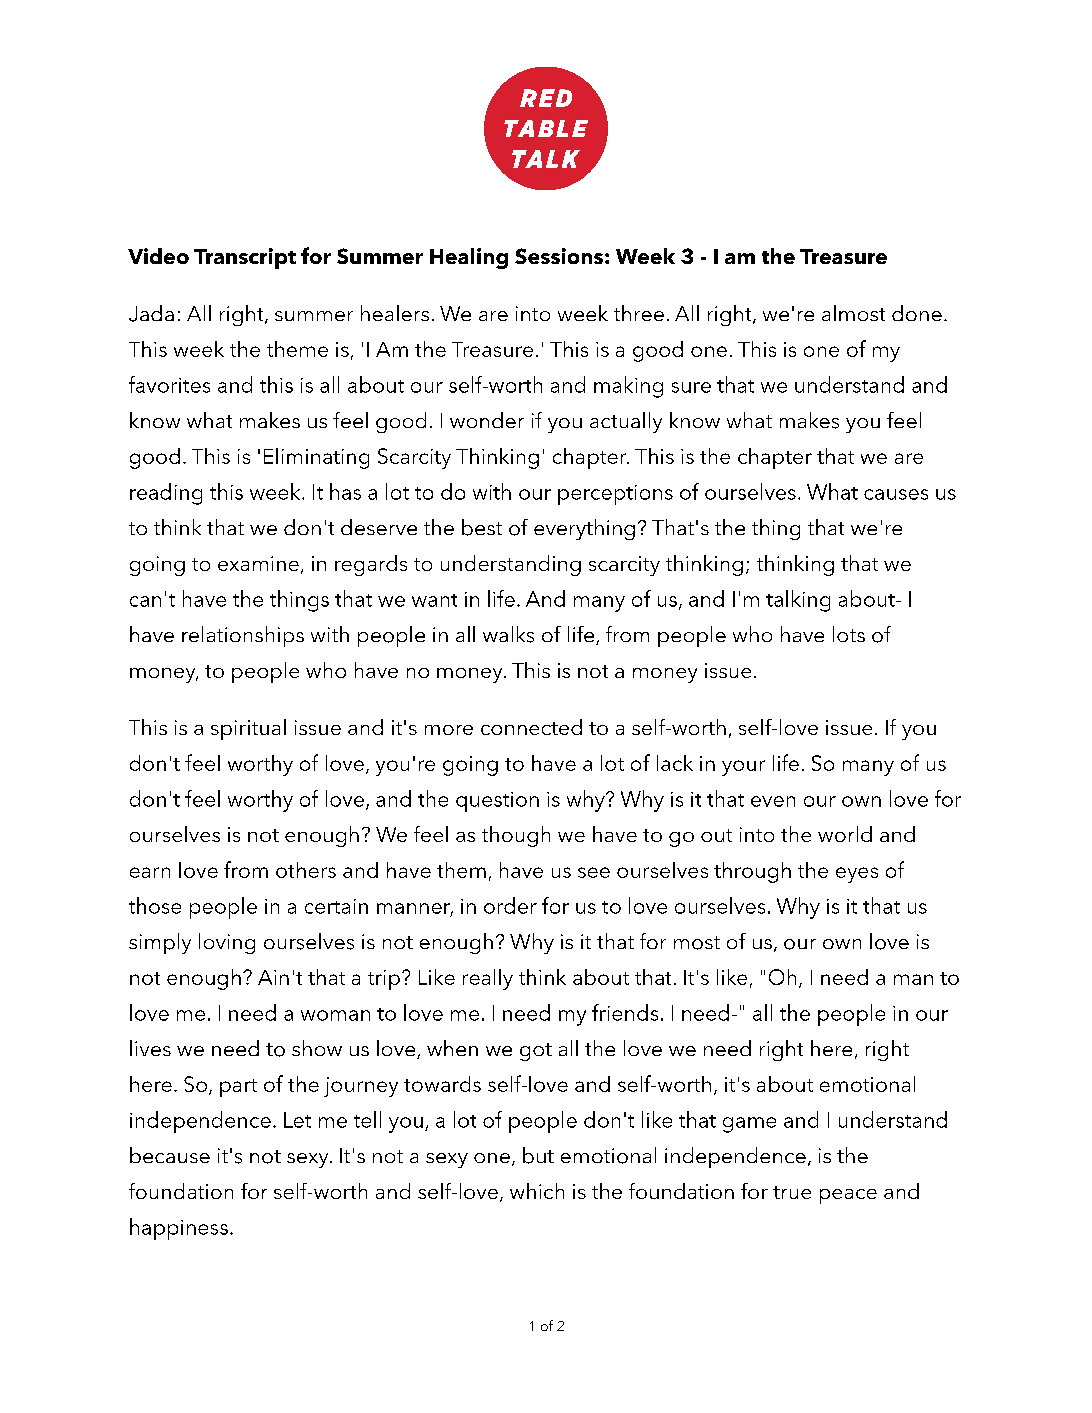 The image size is (1092, 1413). I want to click on Transcript, so click(245, 258).
